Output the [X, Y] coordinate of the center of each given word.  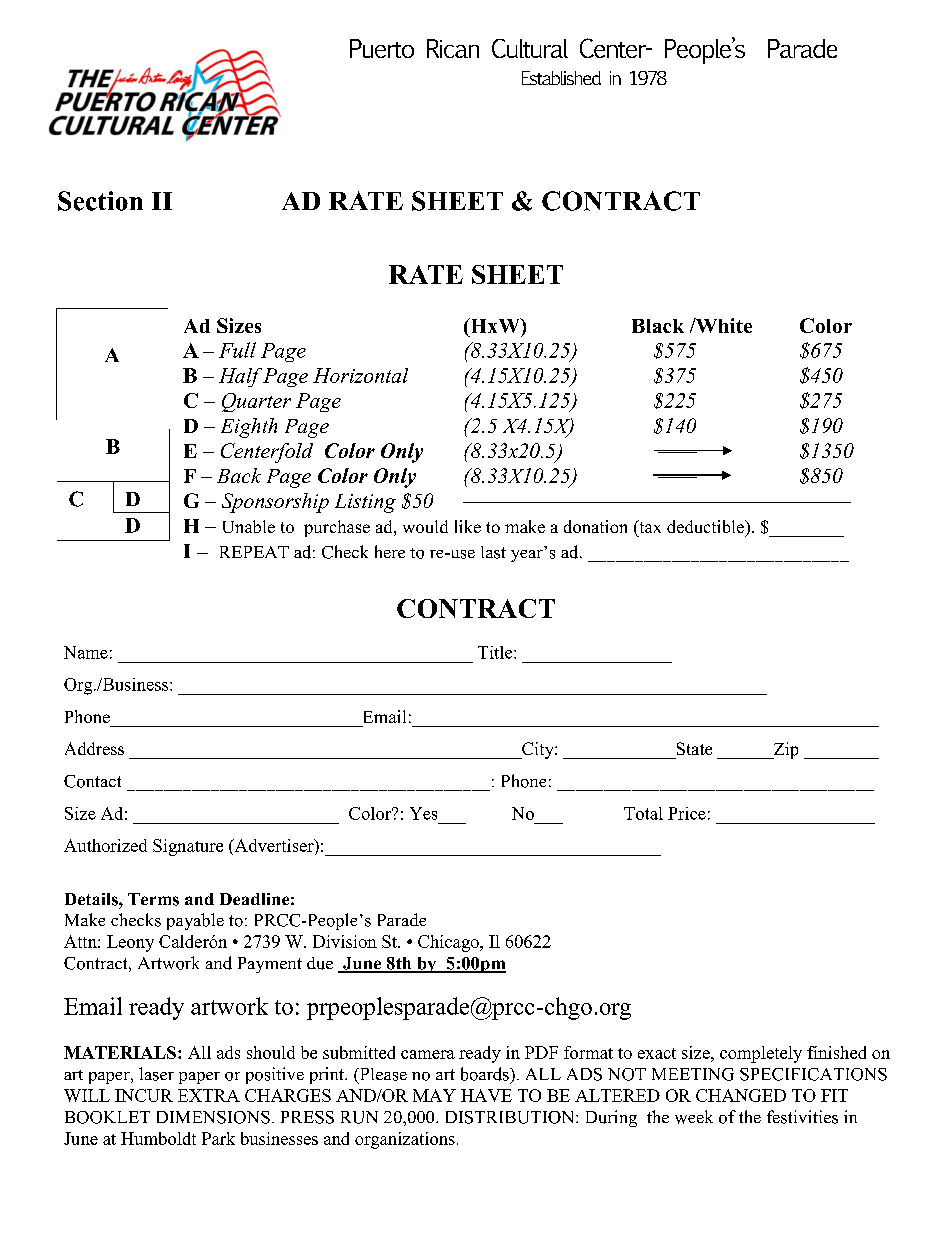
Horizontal [360, 375]
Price [687, 813]
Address [94, 748]
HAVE [486, 1095]
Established [561, 78]
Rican [453, 48]
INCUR [144, 1095]
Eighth [249, 428]
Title [496, 652]
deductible [706, 526]
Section [100, 201]
